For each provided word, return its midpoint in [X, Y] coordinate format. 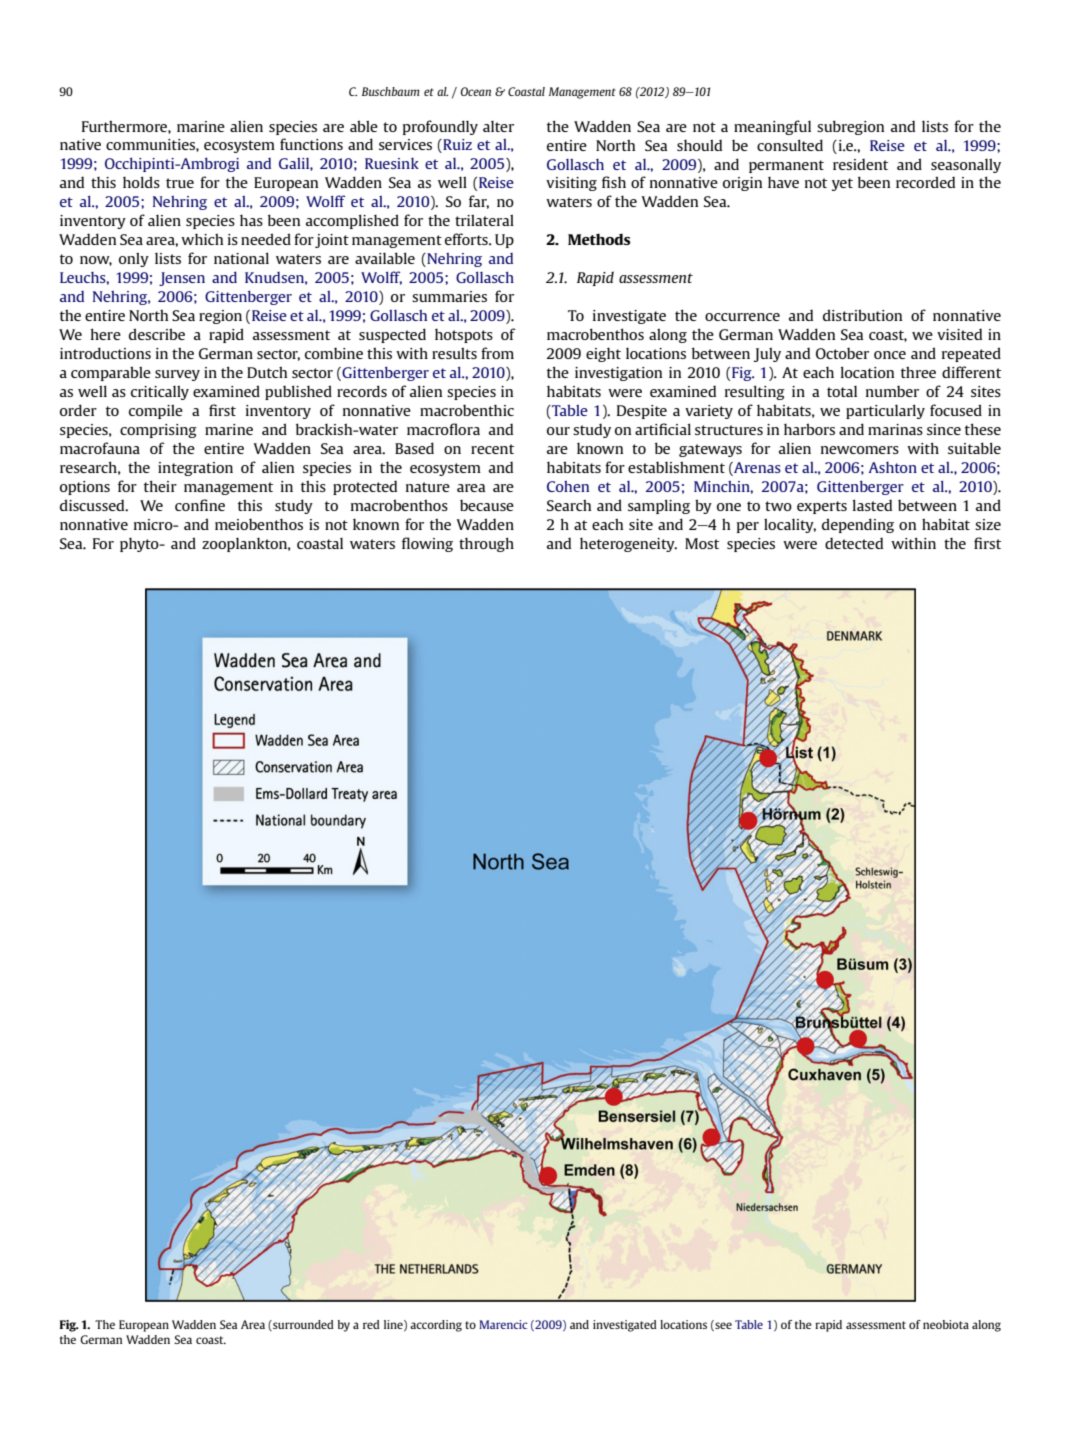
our [558, 431]
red [371, 1324]
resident [860, 164]
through [486, 544]
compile [156, 411]
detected [854, 543]
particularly [885, 411]
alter [498, 126]
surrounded [302, 1325]
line [394, 1325]
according [436, 1326]
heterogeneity [628, 545]
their [160, 486]
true [180, 183]
